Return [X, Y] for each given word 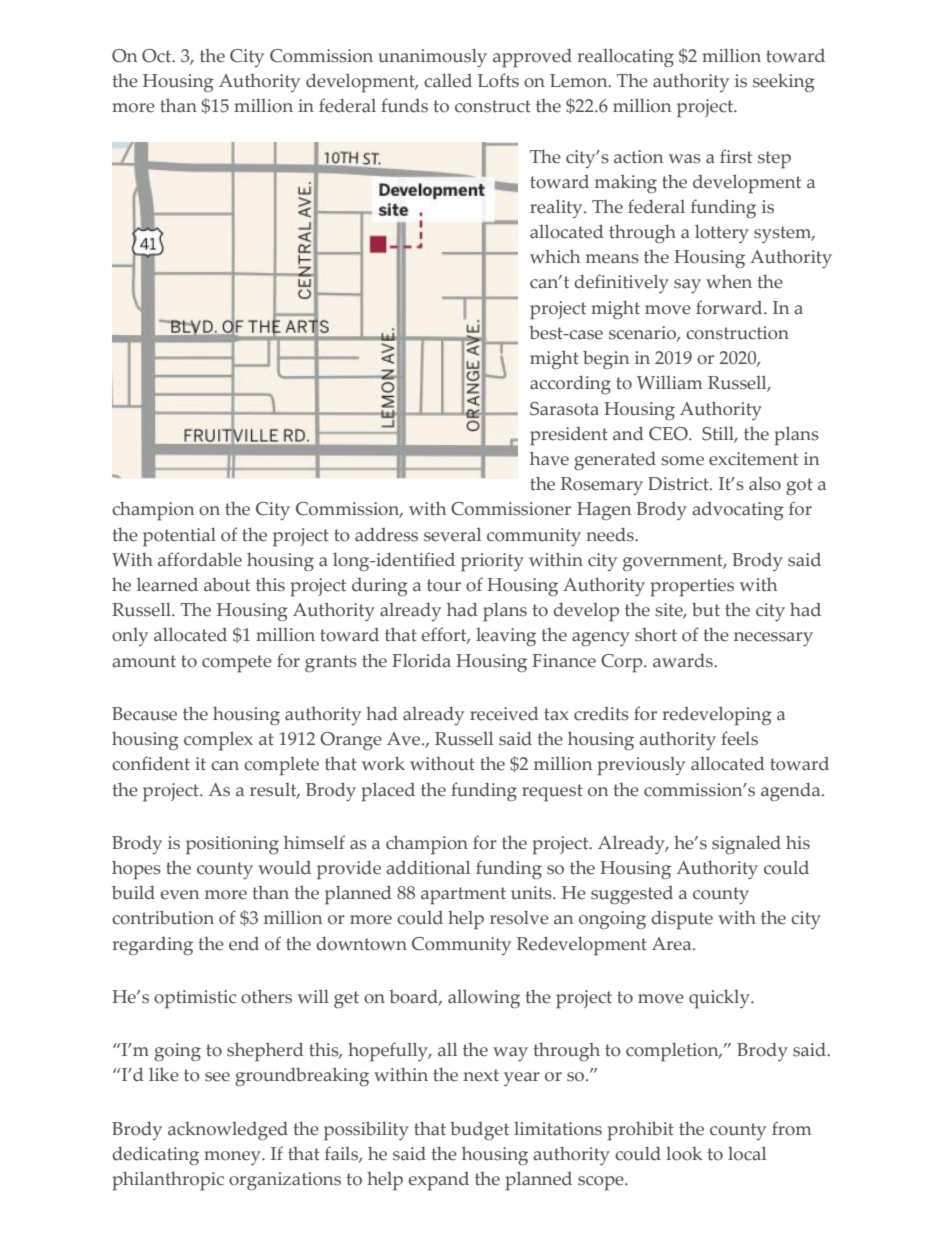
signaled [746, 845]
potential [179, 537]
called [448, 81]
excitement [753, 459]
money [233, 1158]
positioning [232, 845]
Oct [158, 56]
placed [388, 792]
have [549, 458]
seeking [784, 83]
